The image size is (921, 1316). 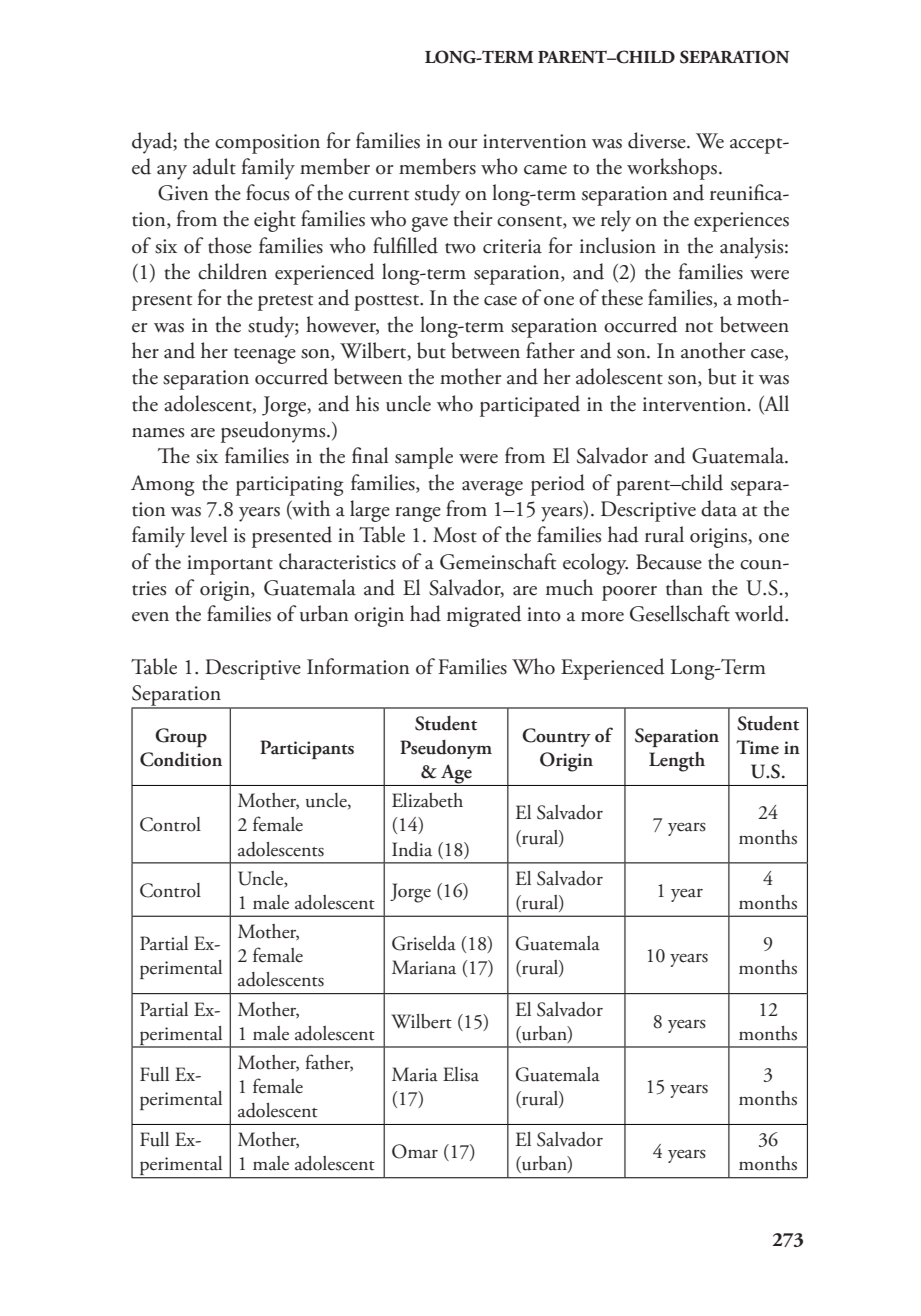 What do you see at coordinates (181, 737) in the image?
I see `Group` at bounding box center [181, 737].
